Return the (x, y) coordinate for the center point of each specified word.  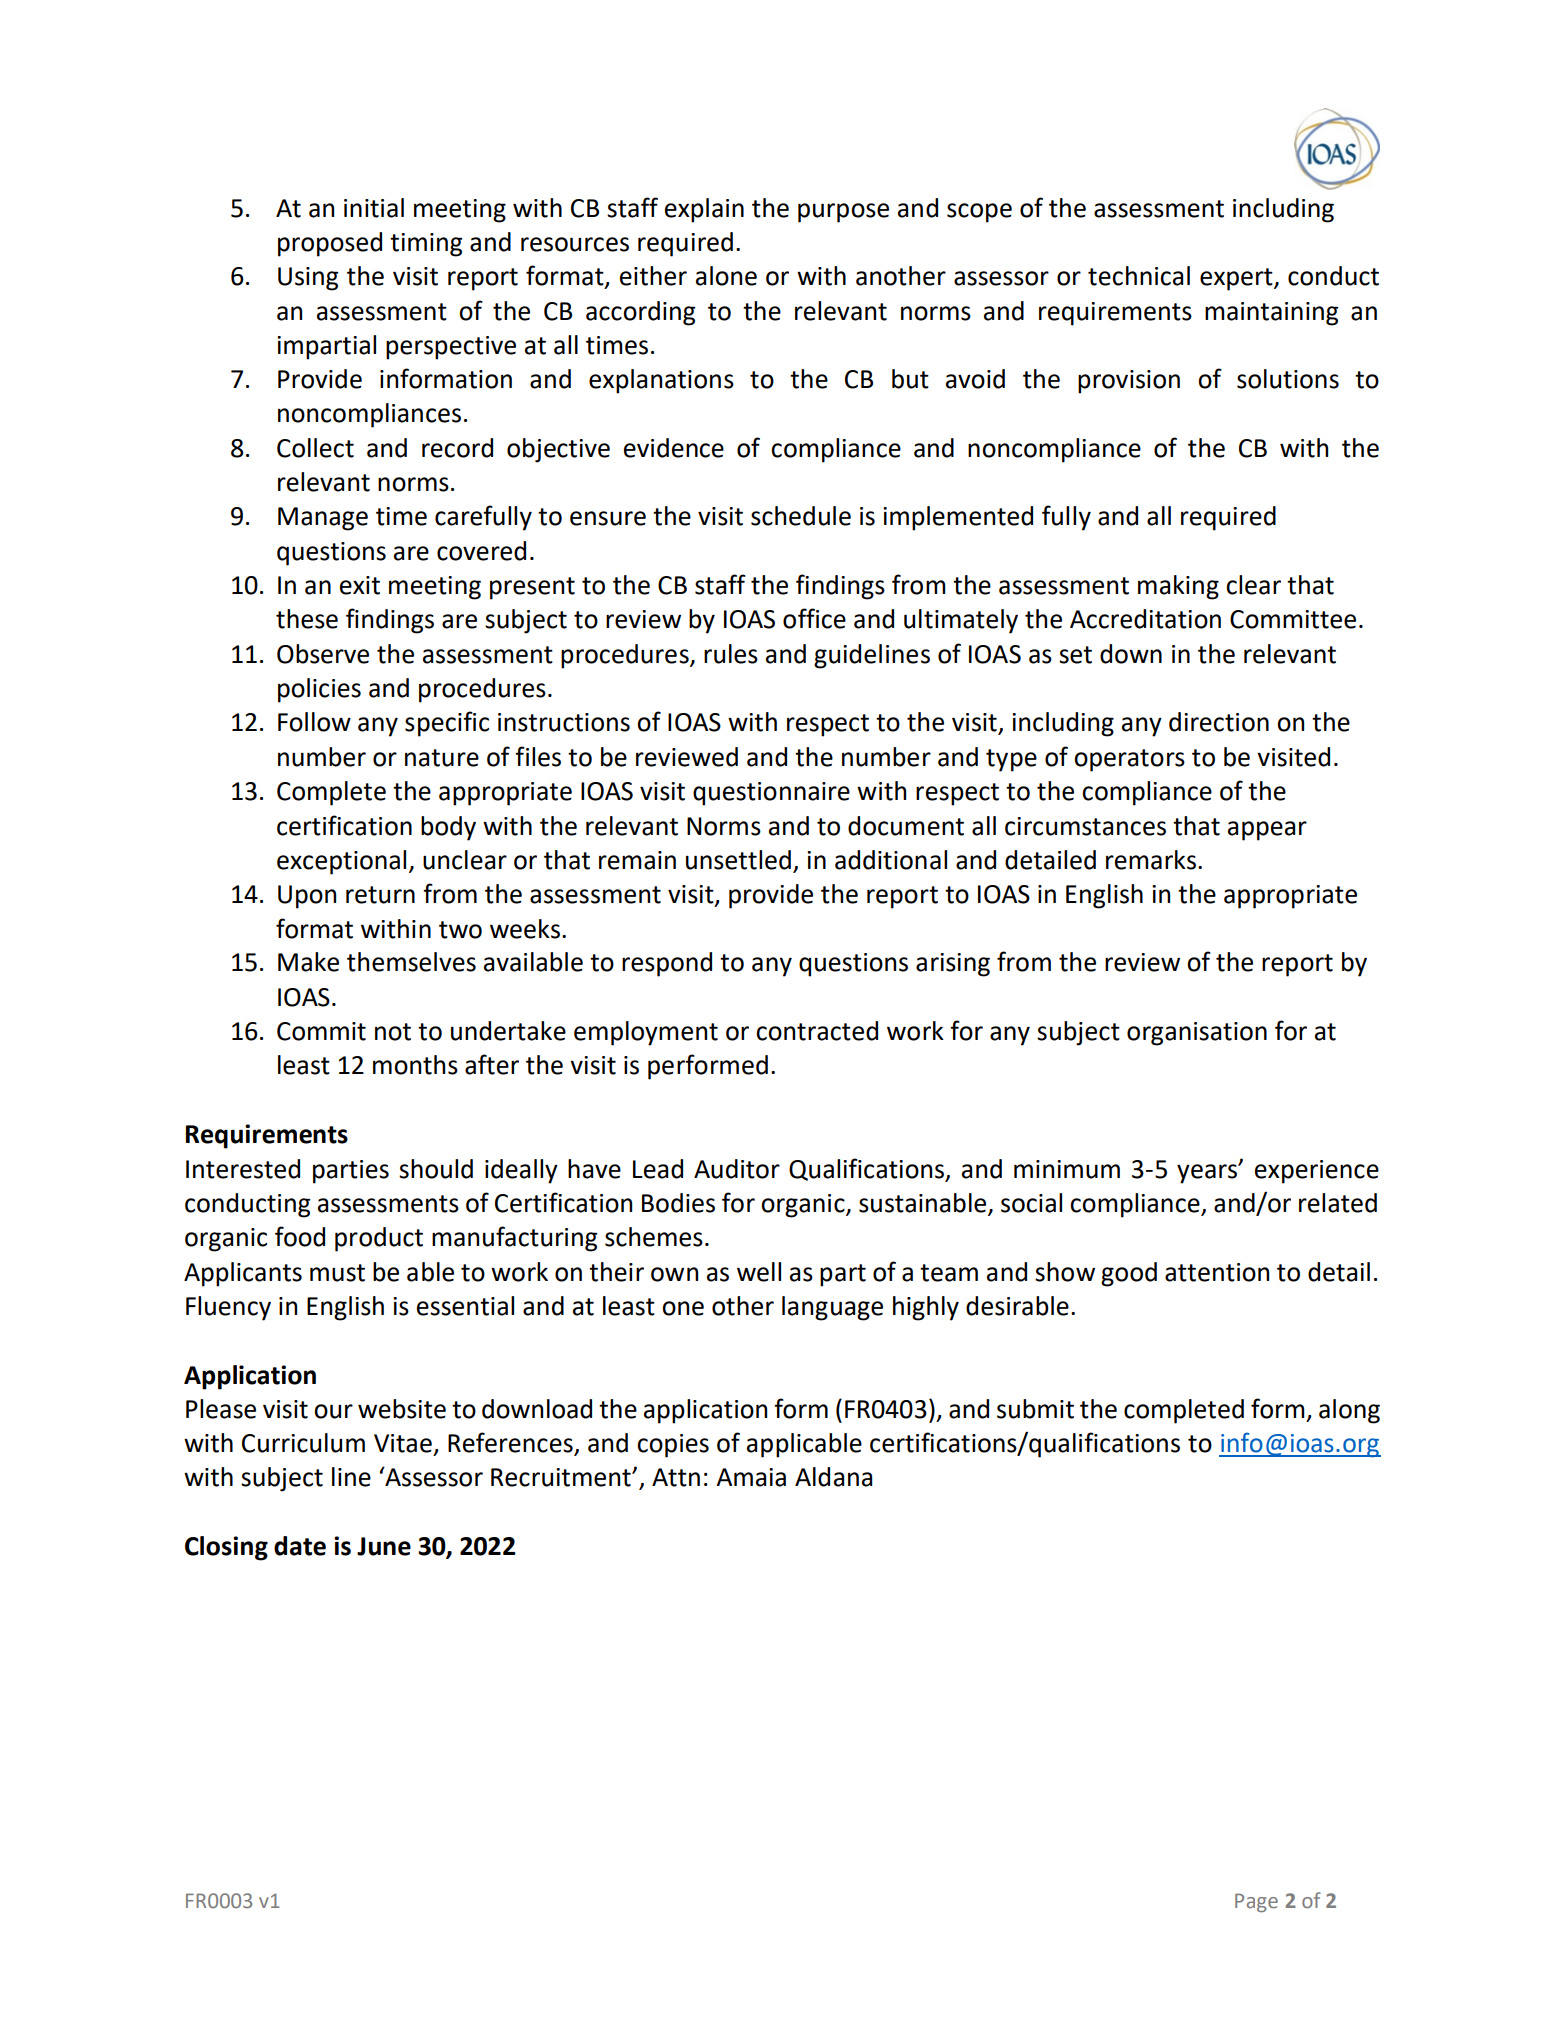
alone (726, 276)
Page (1256, 1902)
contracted (817, 1031)
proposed (330, 244)
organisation (1197, 1034)
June (384, 1546)
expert (1237, 279)
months (415, 1065)
